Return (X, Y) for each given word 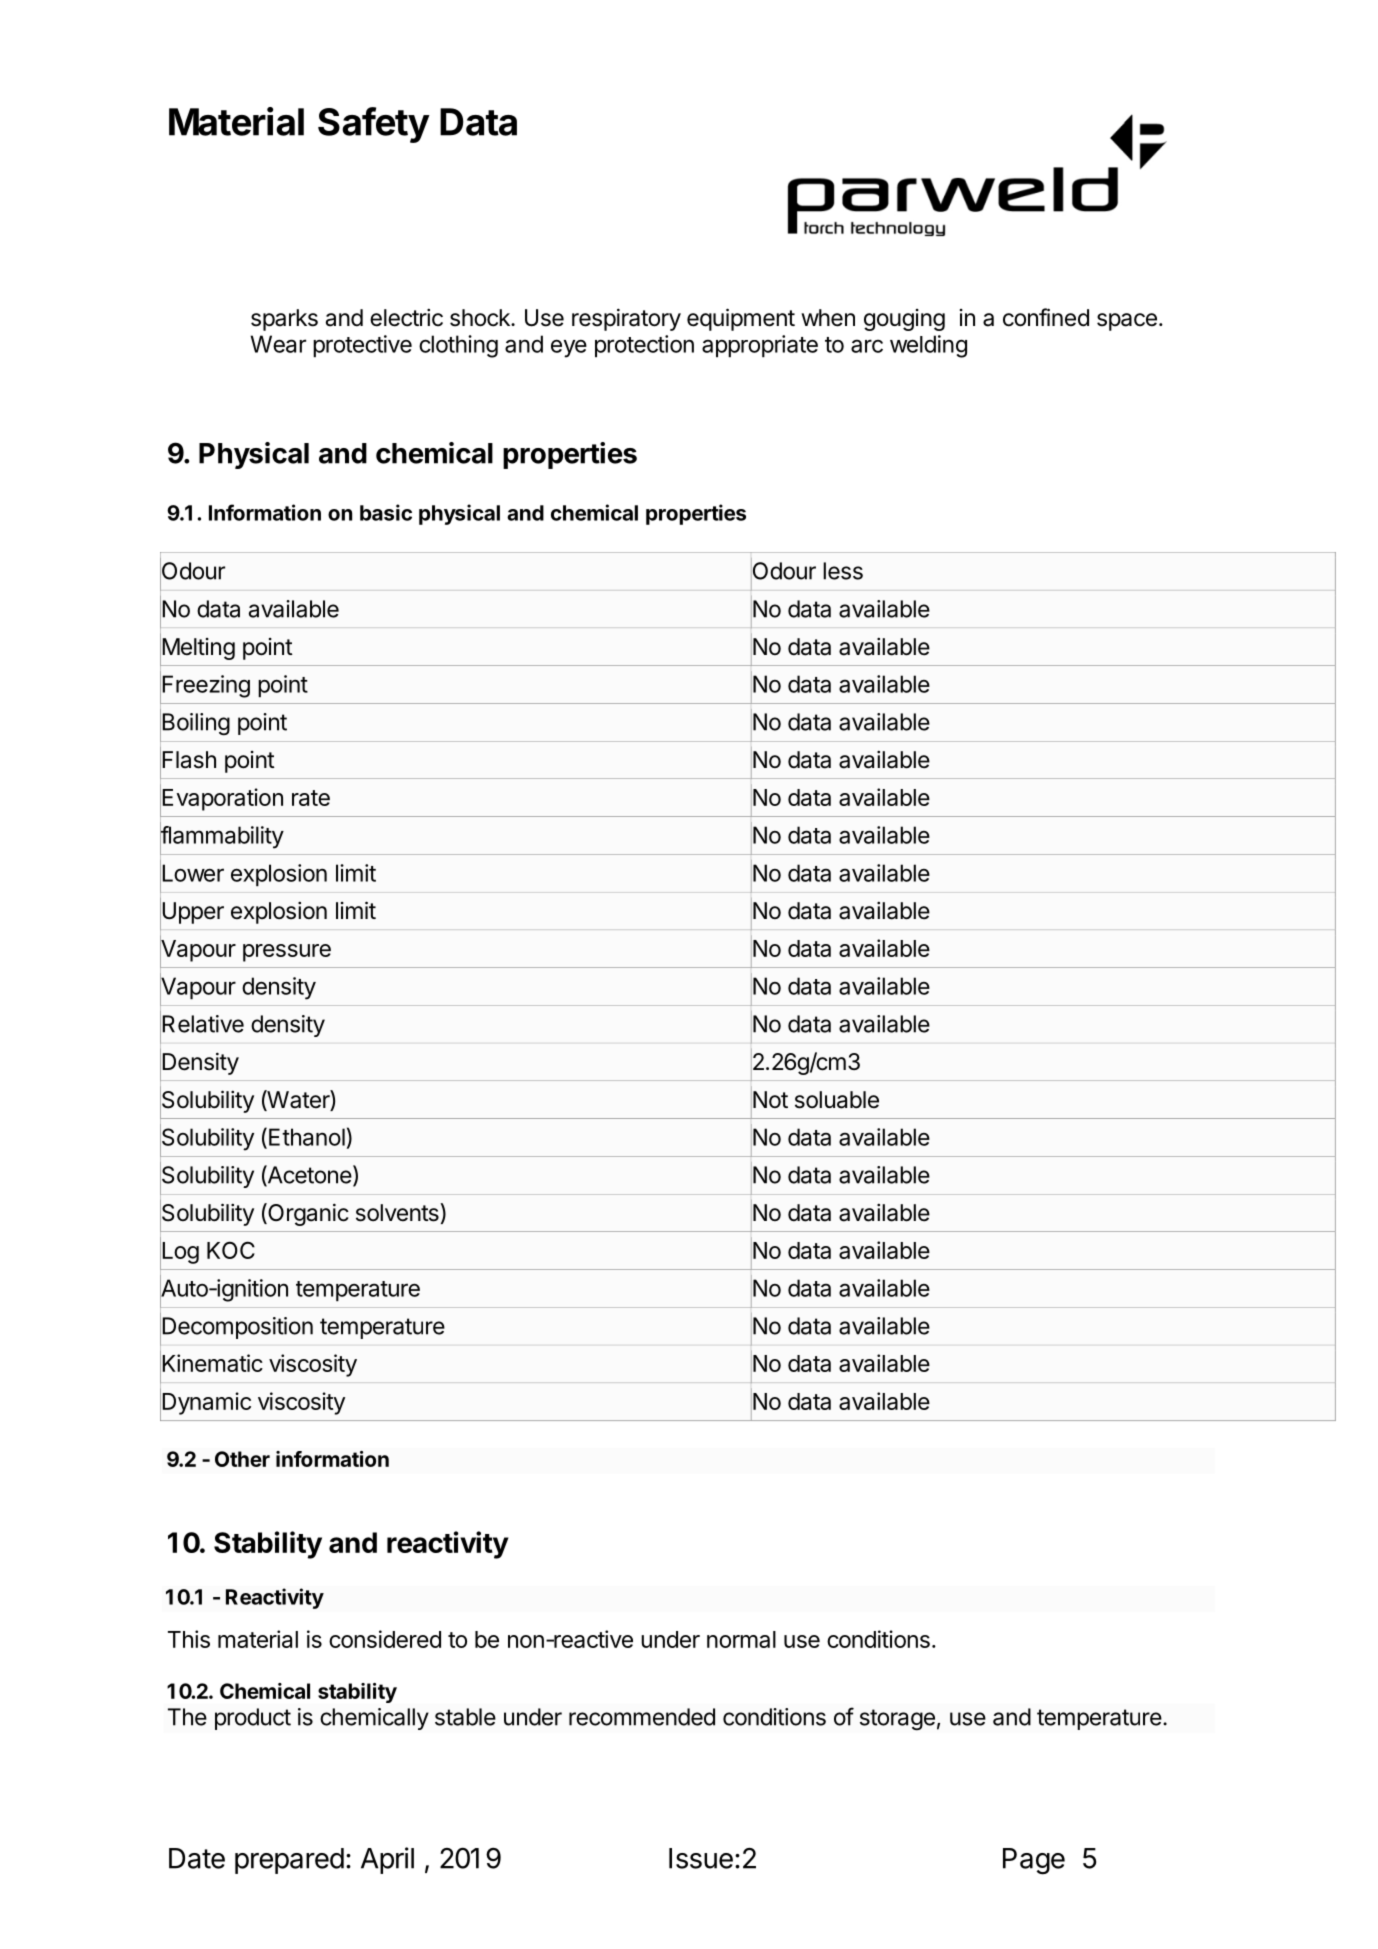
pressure (287, 953)
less (843, 571)
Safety (374, 125)
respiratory (626, 319)
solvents (398, 1212)
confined (1046, 317)
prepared (289, 1861)
